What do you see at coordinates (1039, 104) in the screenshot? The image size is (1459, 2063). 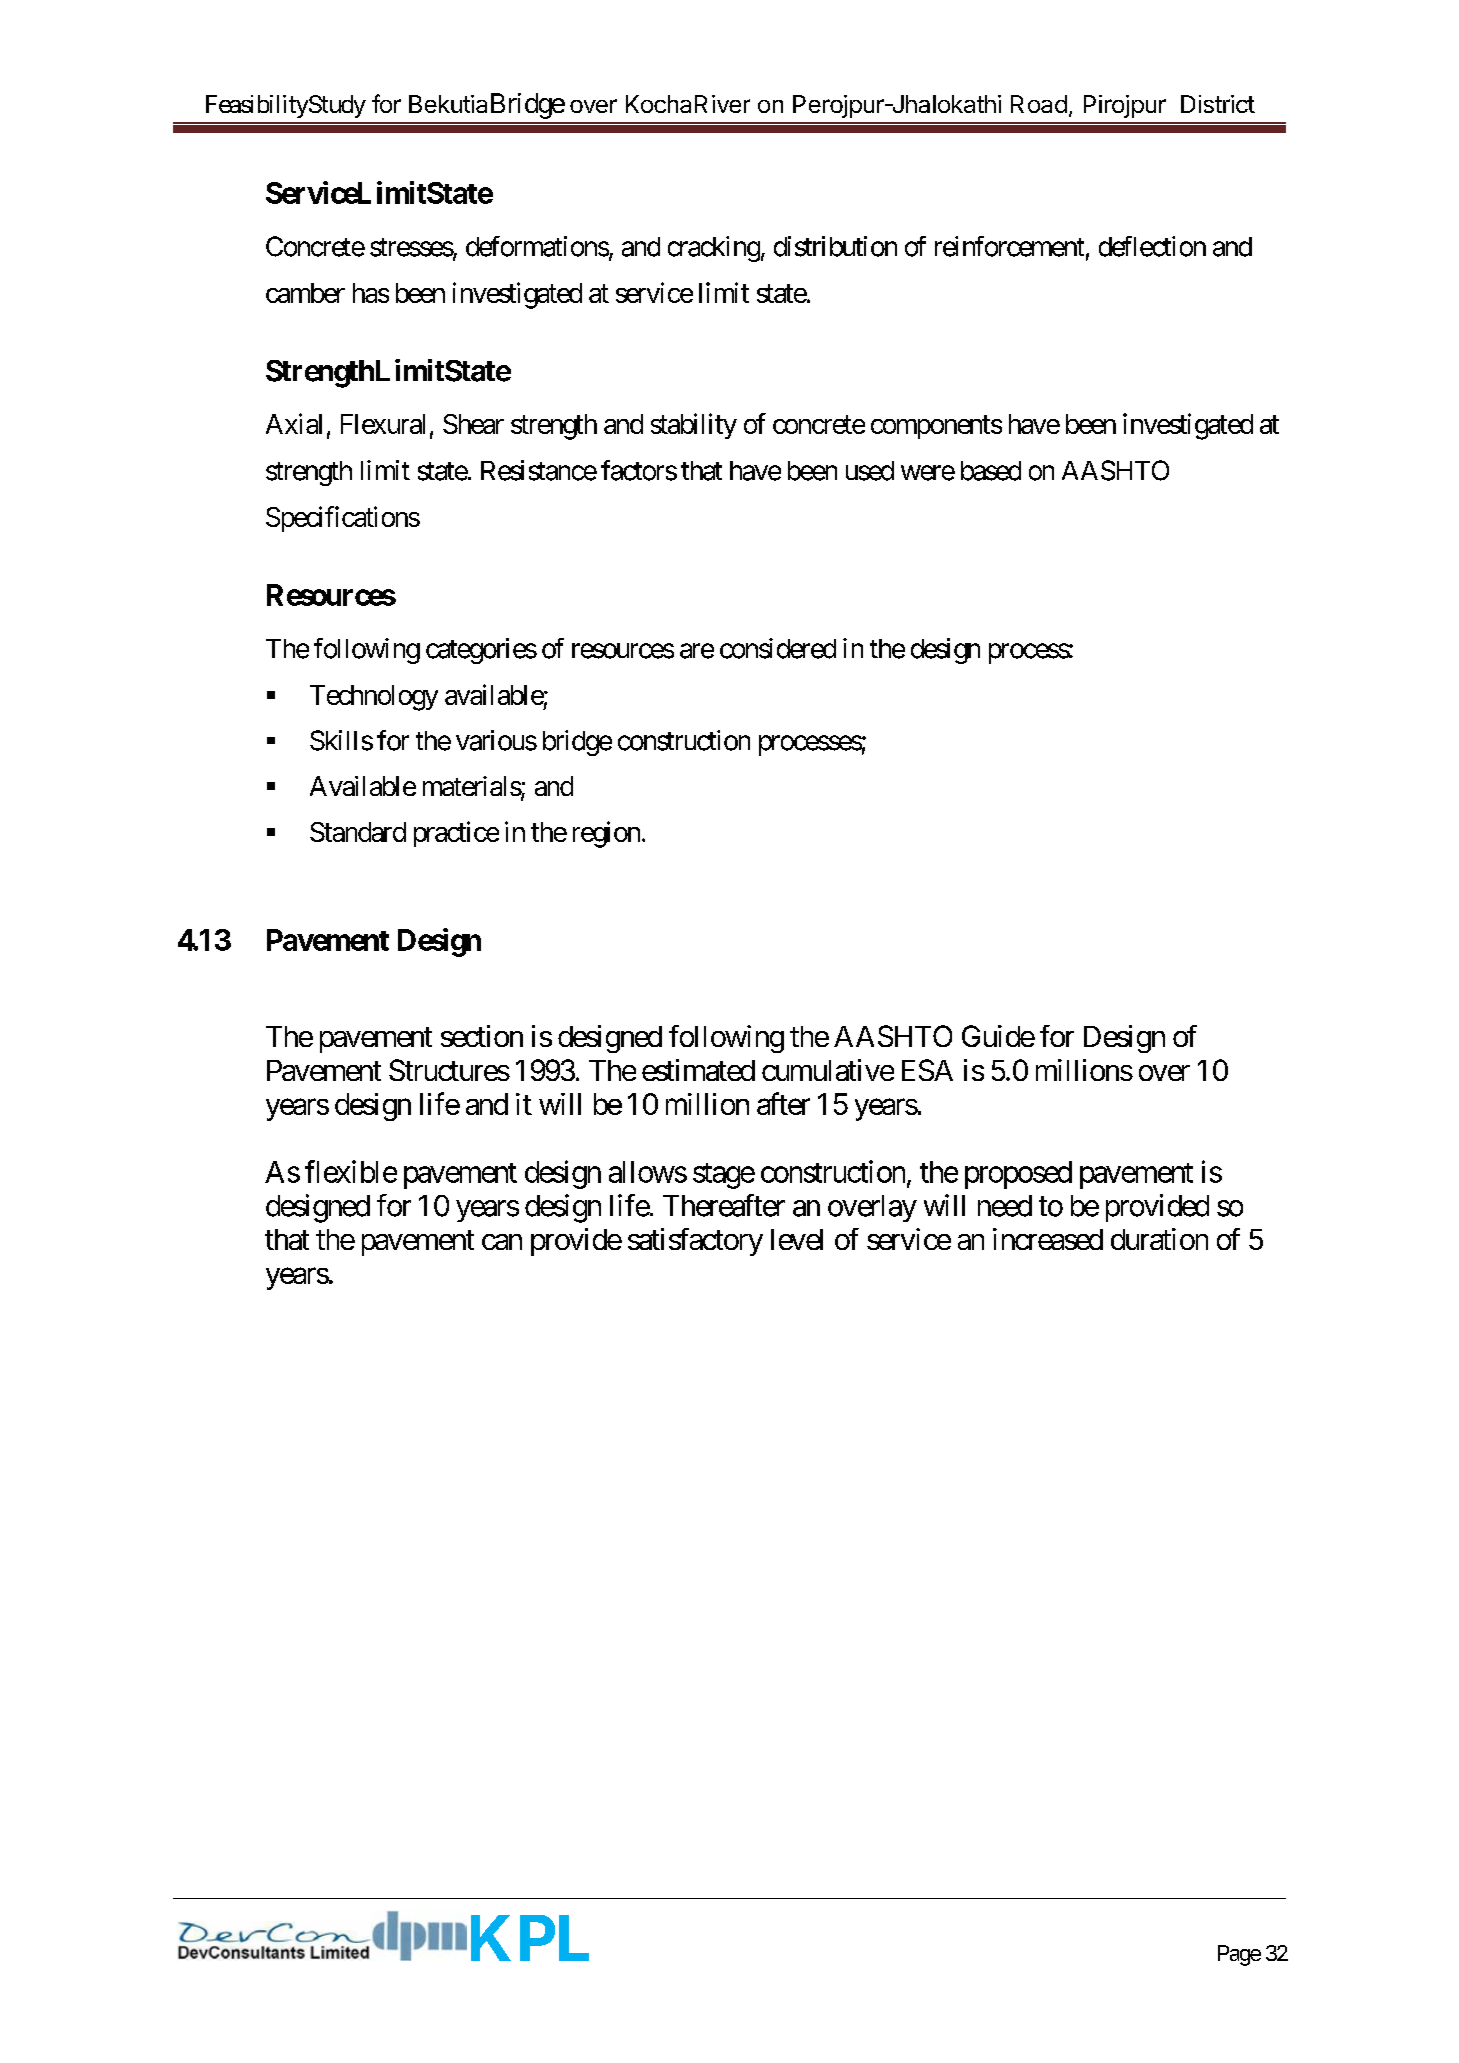 I see `Road` at bounding box center [1039, 104].
